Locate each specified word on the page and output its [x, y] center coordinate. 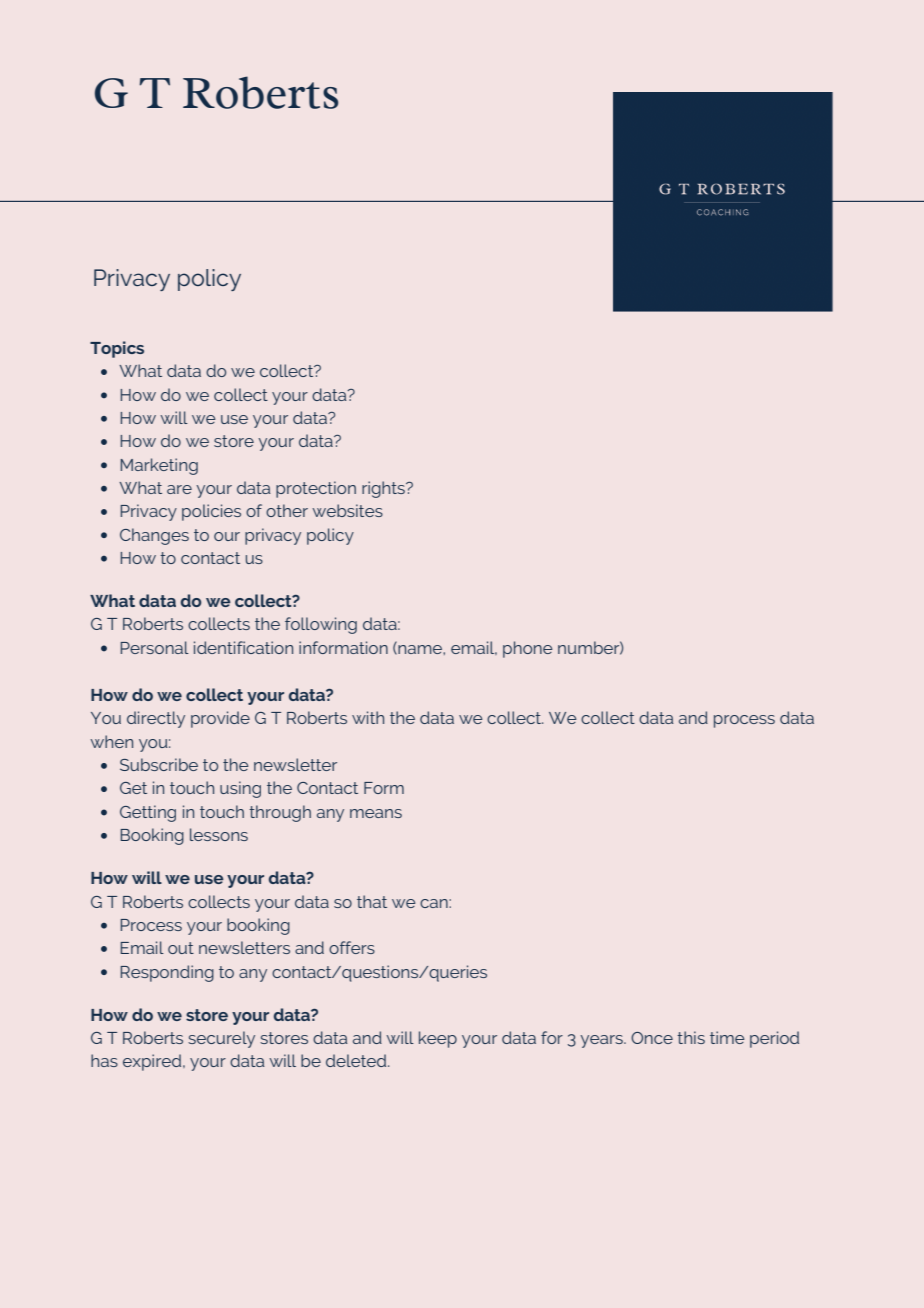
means [376, 813]
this [691, 1037]
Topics [117, 349]
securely [221, 1039]
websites [347, 510]
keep [438, 1039]
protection [316, 489]
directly [156, 719]
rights [384, 489]
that [372, 901]
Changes [154, 536]
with [368, 717]
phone [528, 649]
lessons [219, 834]
